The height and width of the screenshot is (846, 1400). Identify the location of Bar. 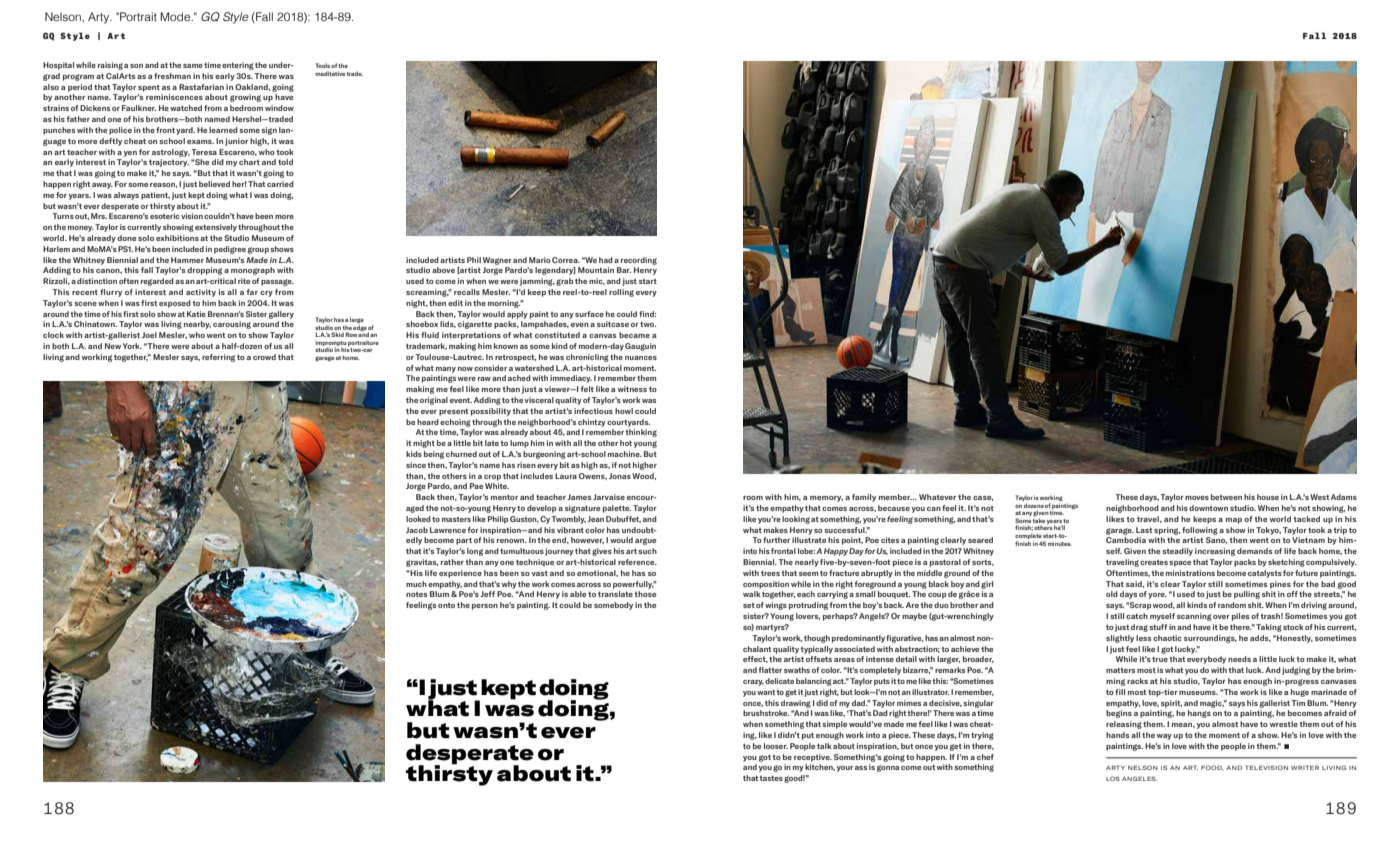
(624, 270).
